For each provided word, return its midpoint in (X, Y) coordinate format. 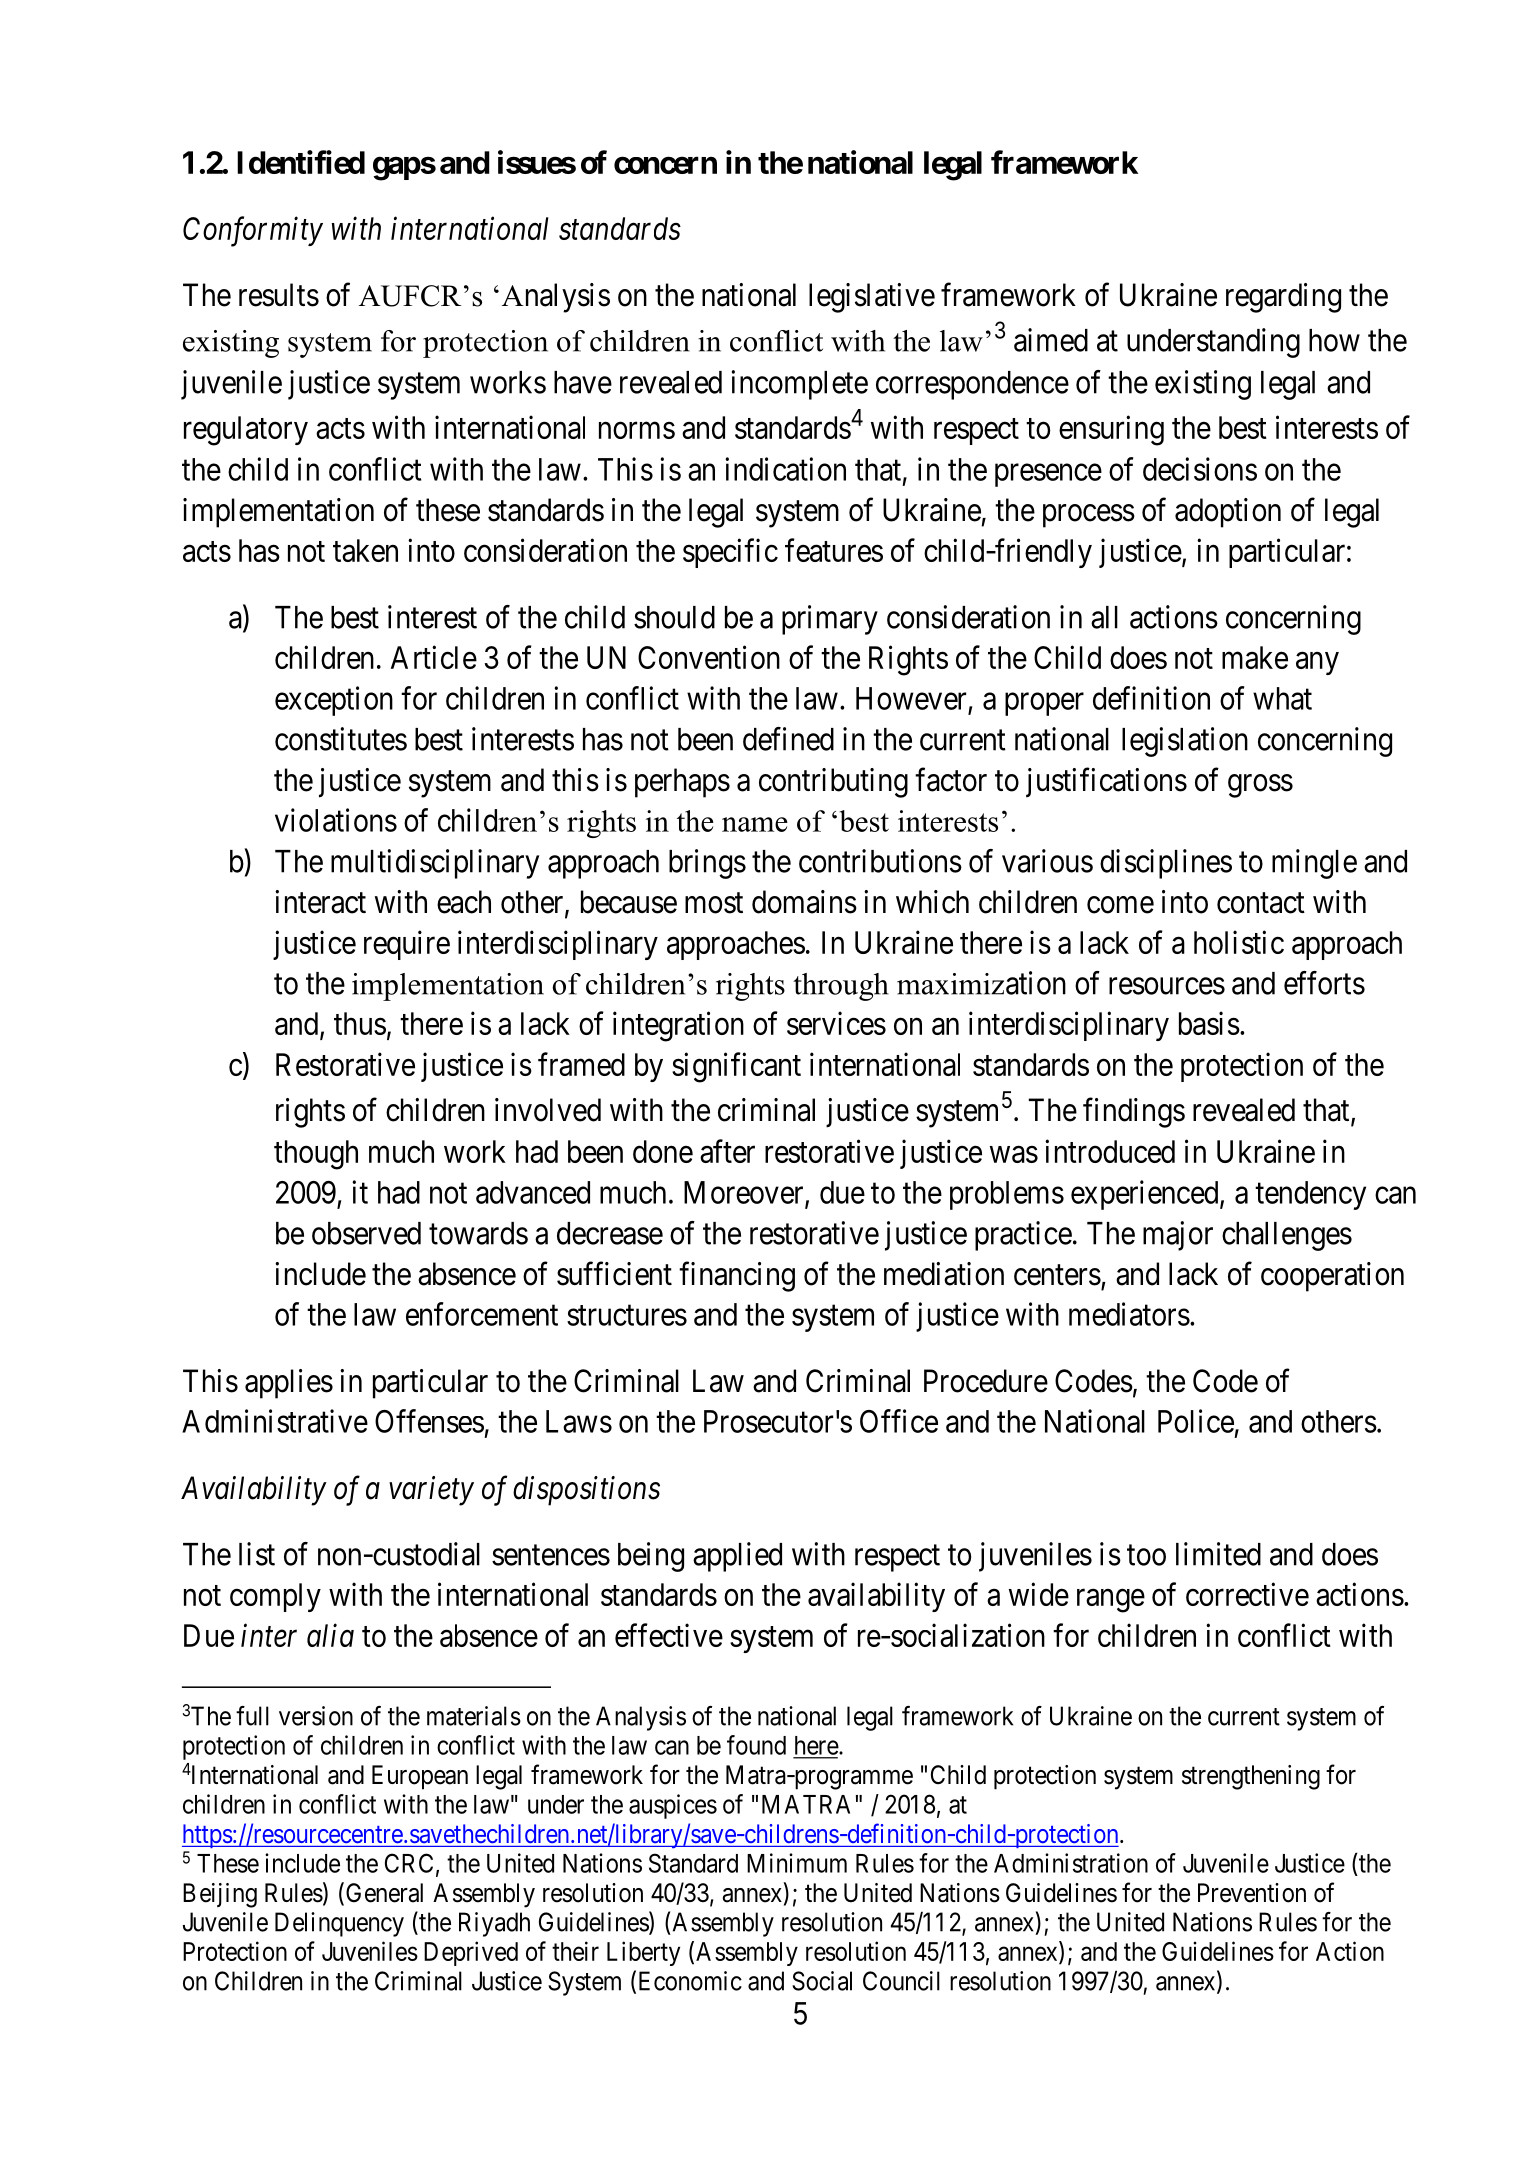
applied (737, 1557)
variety (431, 1491)
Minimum (797, 1863)
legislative (872, 298)
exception (334, 701)
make (1255, 657)
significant (736, 1067)
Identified (301, 162)
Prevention (1252, 1893)
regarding (1283, 298)
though (316, 1155)
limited (1218, 1554)
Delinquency (339, 1924)
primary (830, 620)
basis (1209, 1023)
